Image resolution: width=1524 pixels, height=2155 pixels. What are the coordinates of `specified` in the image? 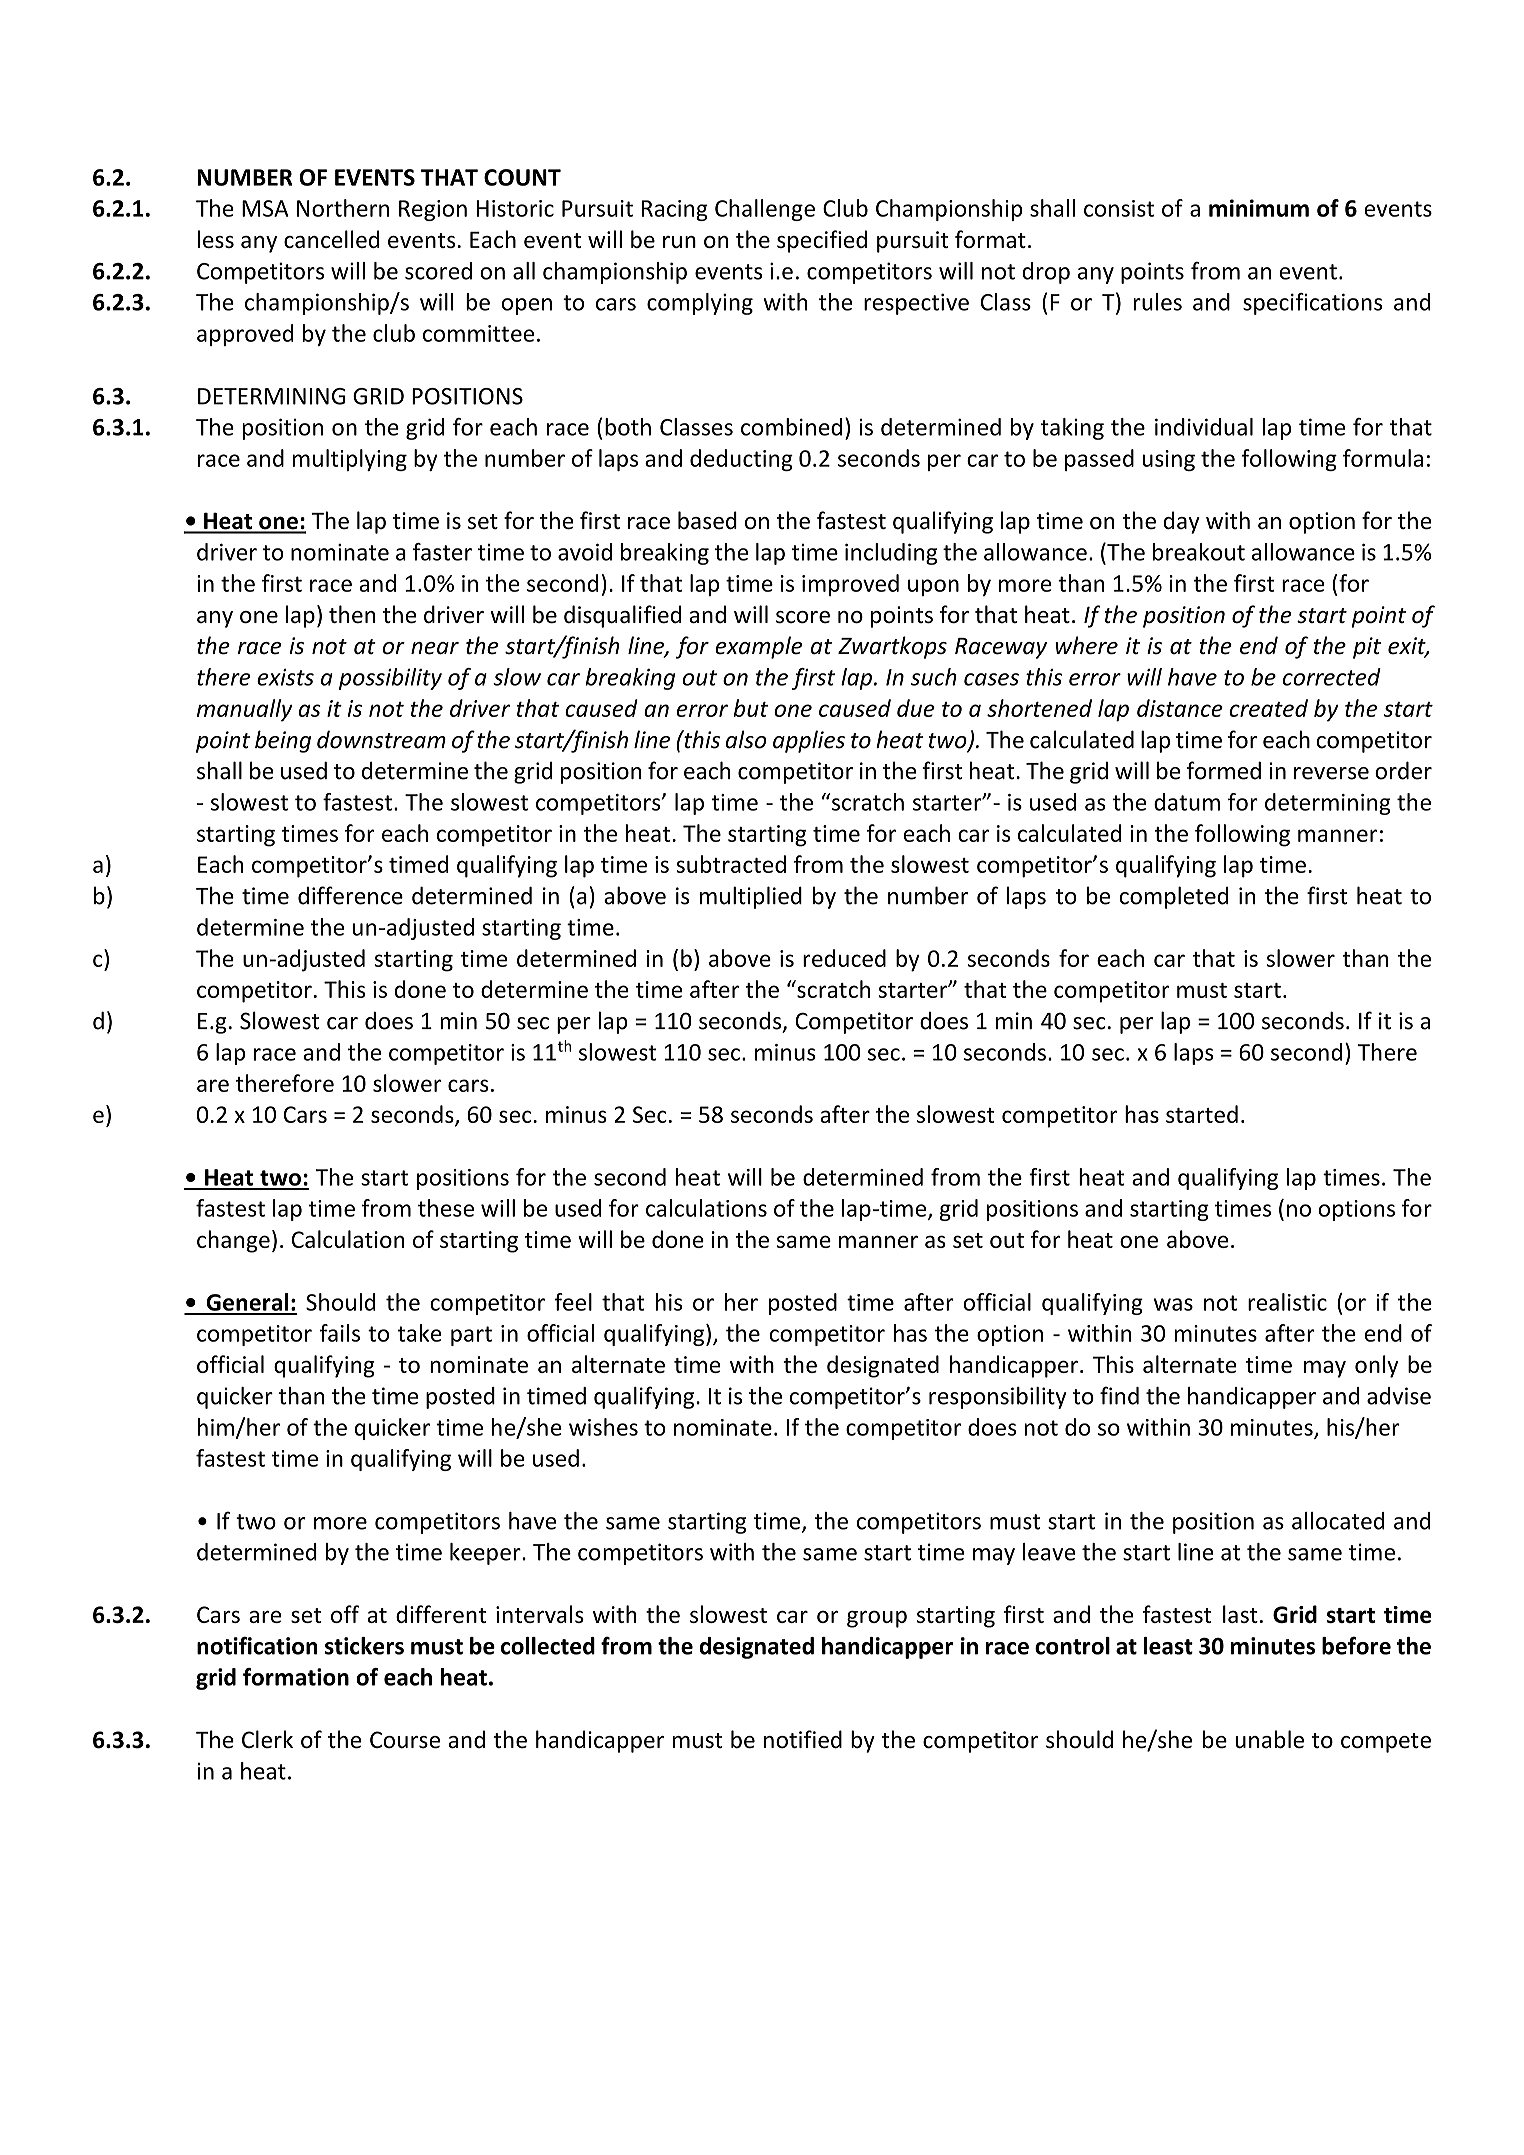 It's located at (822, 241).
